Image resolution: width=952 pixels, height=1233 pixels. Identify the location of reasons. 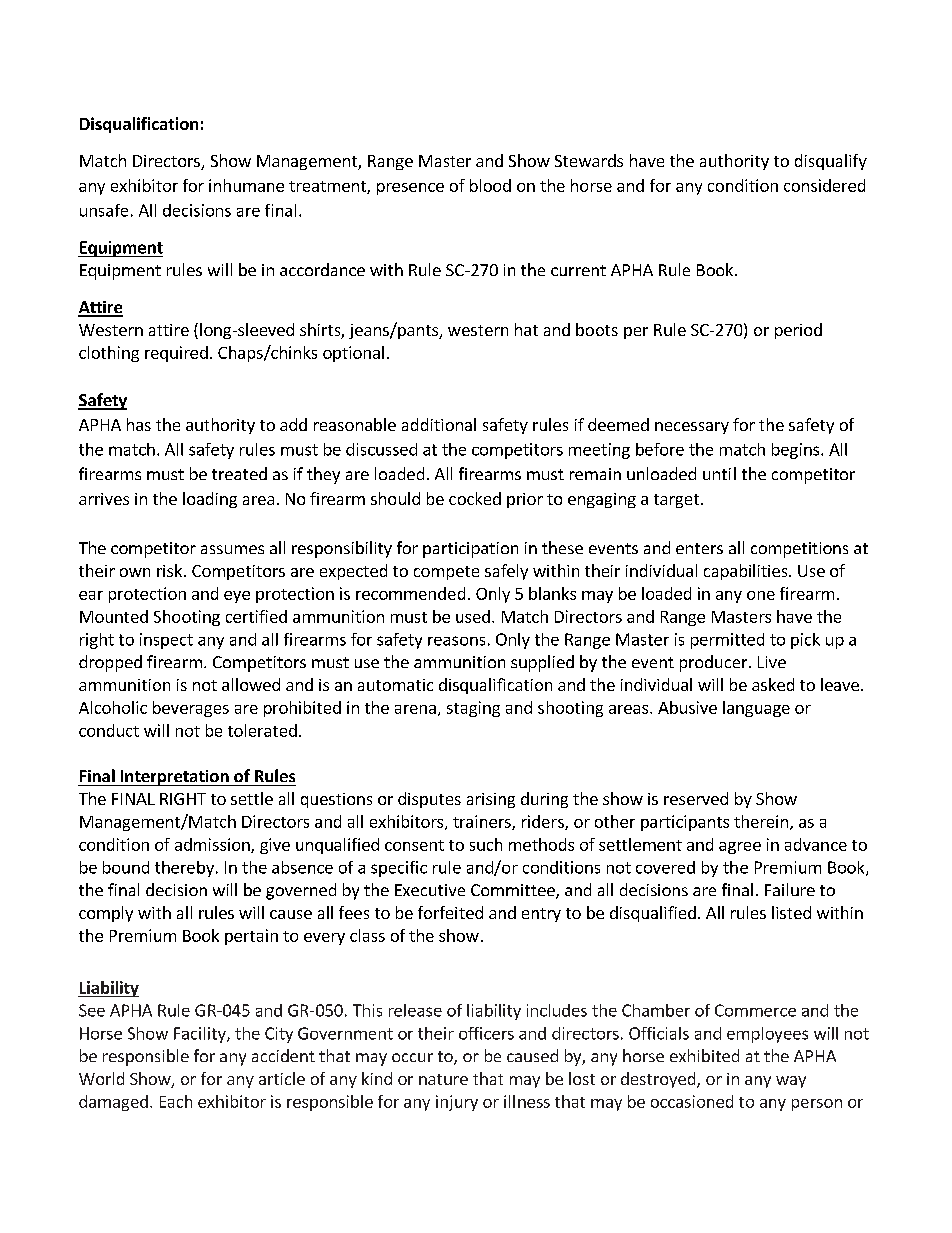
(456, 641).
